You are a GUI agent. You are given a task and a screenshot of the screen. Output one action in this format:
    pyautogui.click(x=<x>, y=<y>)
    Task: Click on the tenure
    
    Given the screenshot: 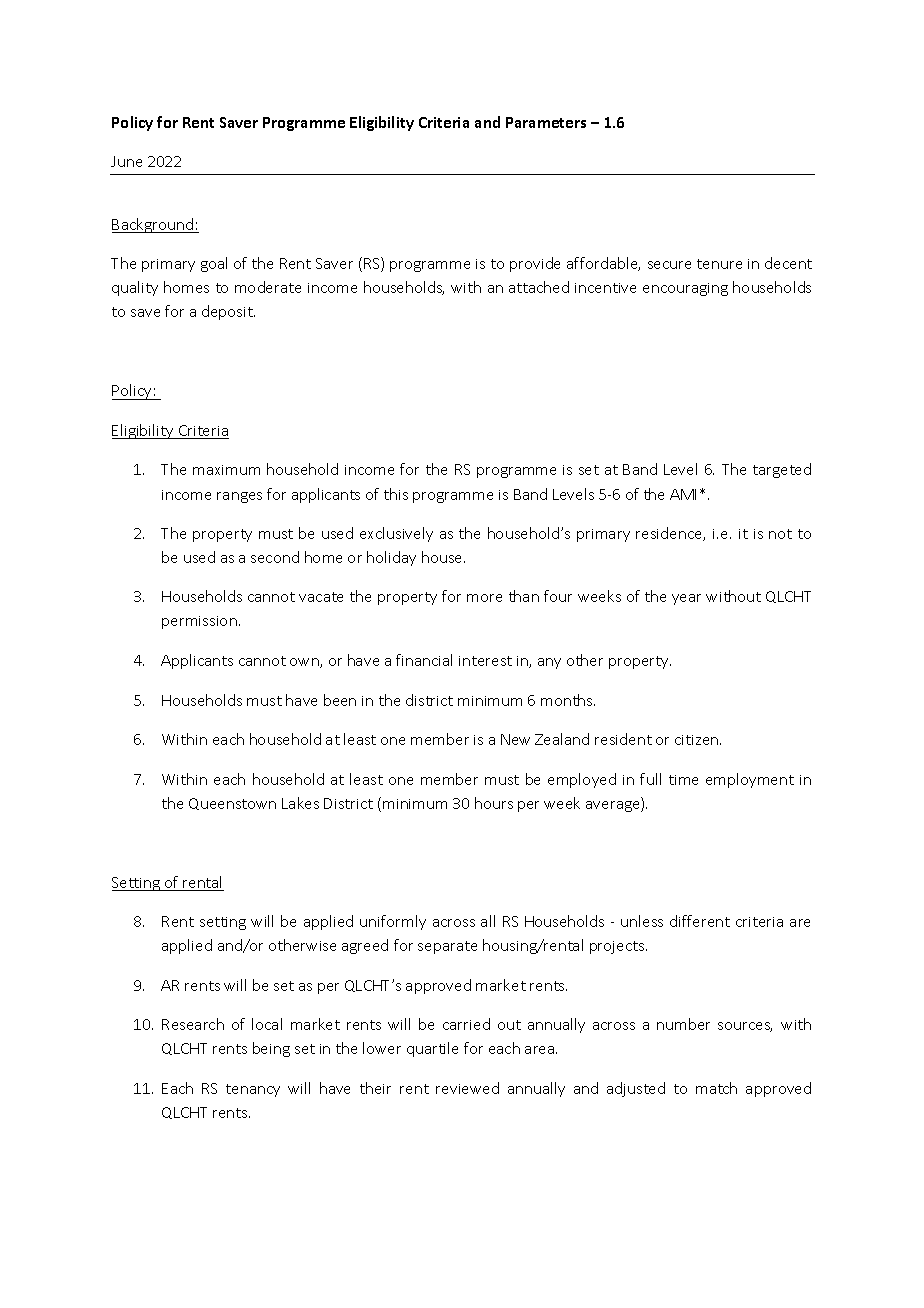 What is the action you would take?
    pyautogui.click(x=719, y=264)
